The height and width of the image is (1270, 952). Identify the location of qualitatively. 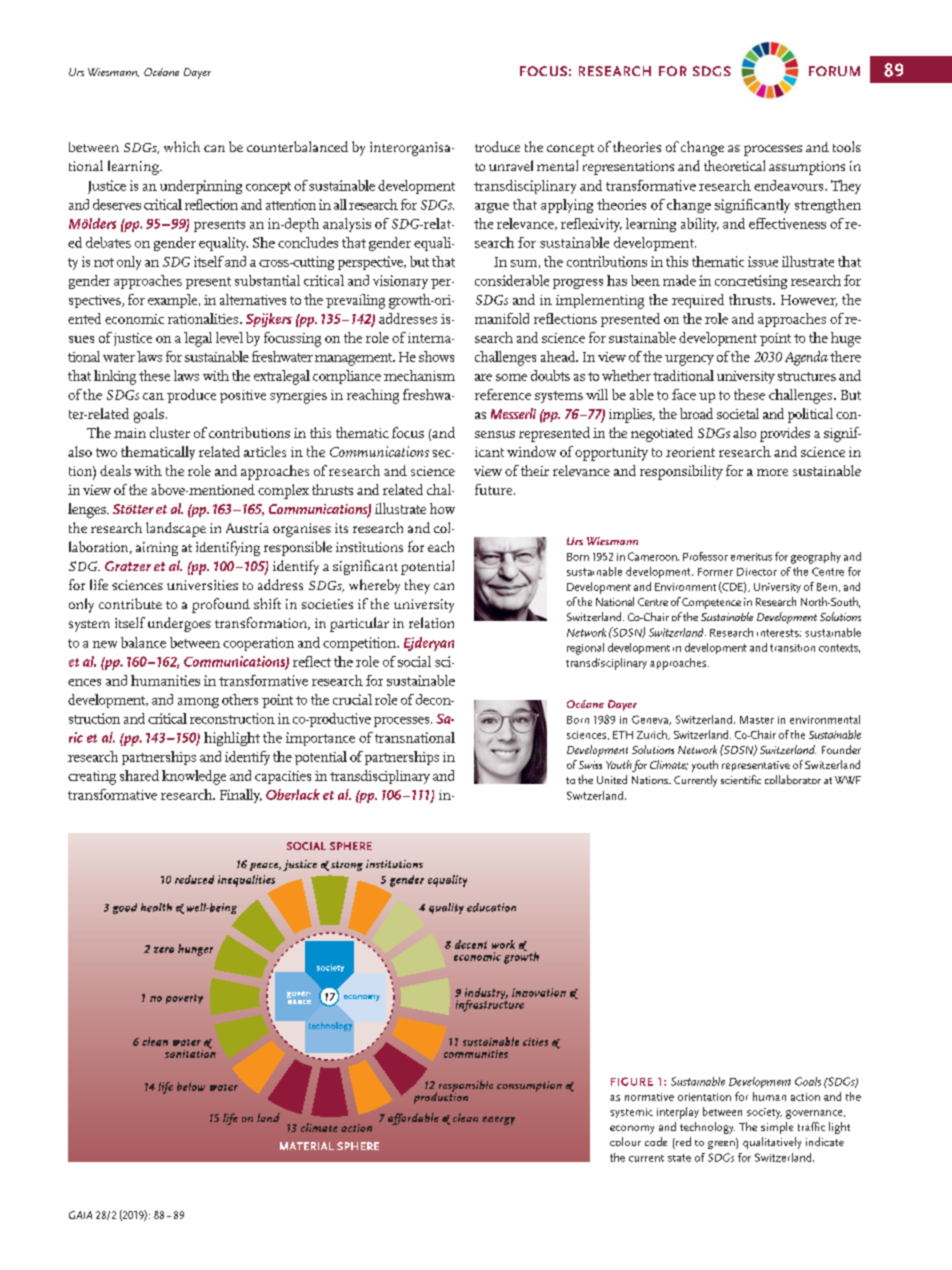
(772, 1143).
